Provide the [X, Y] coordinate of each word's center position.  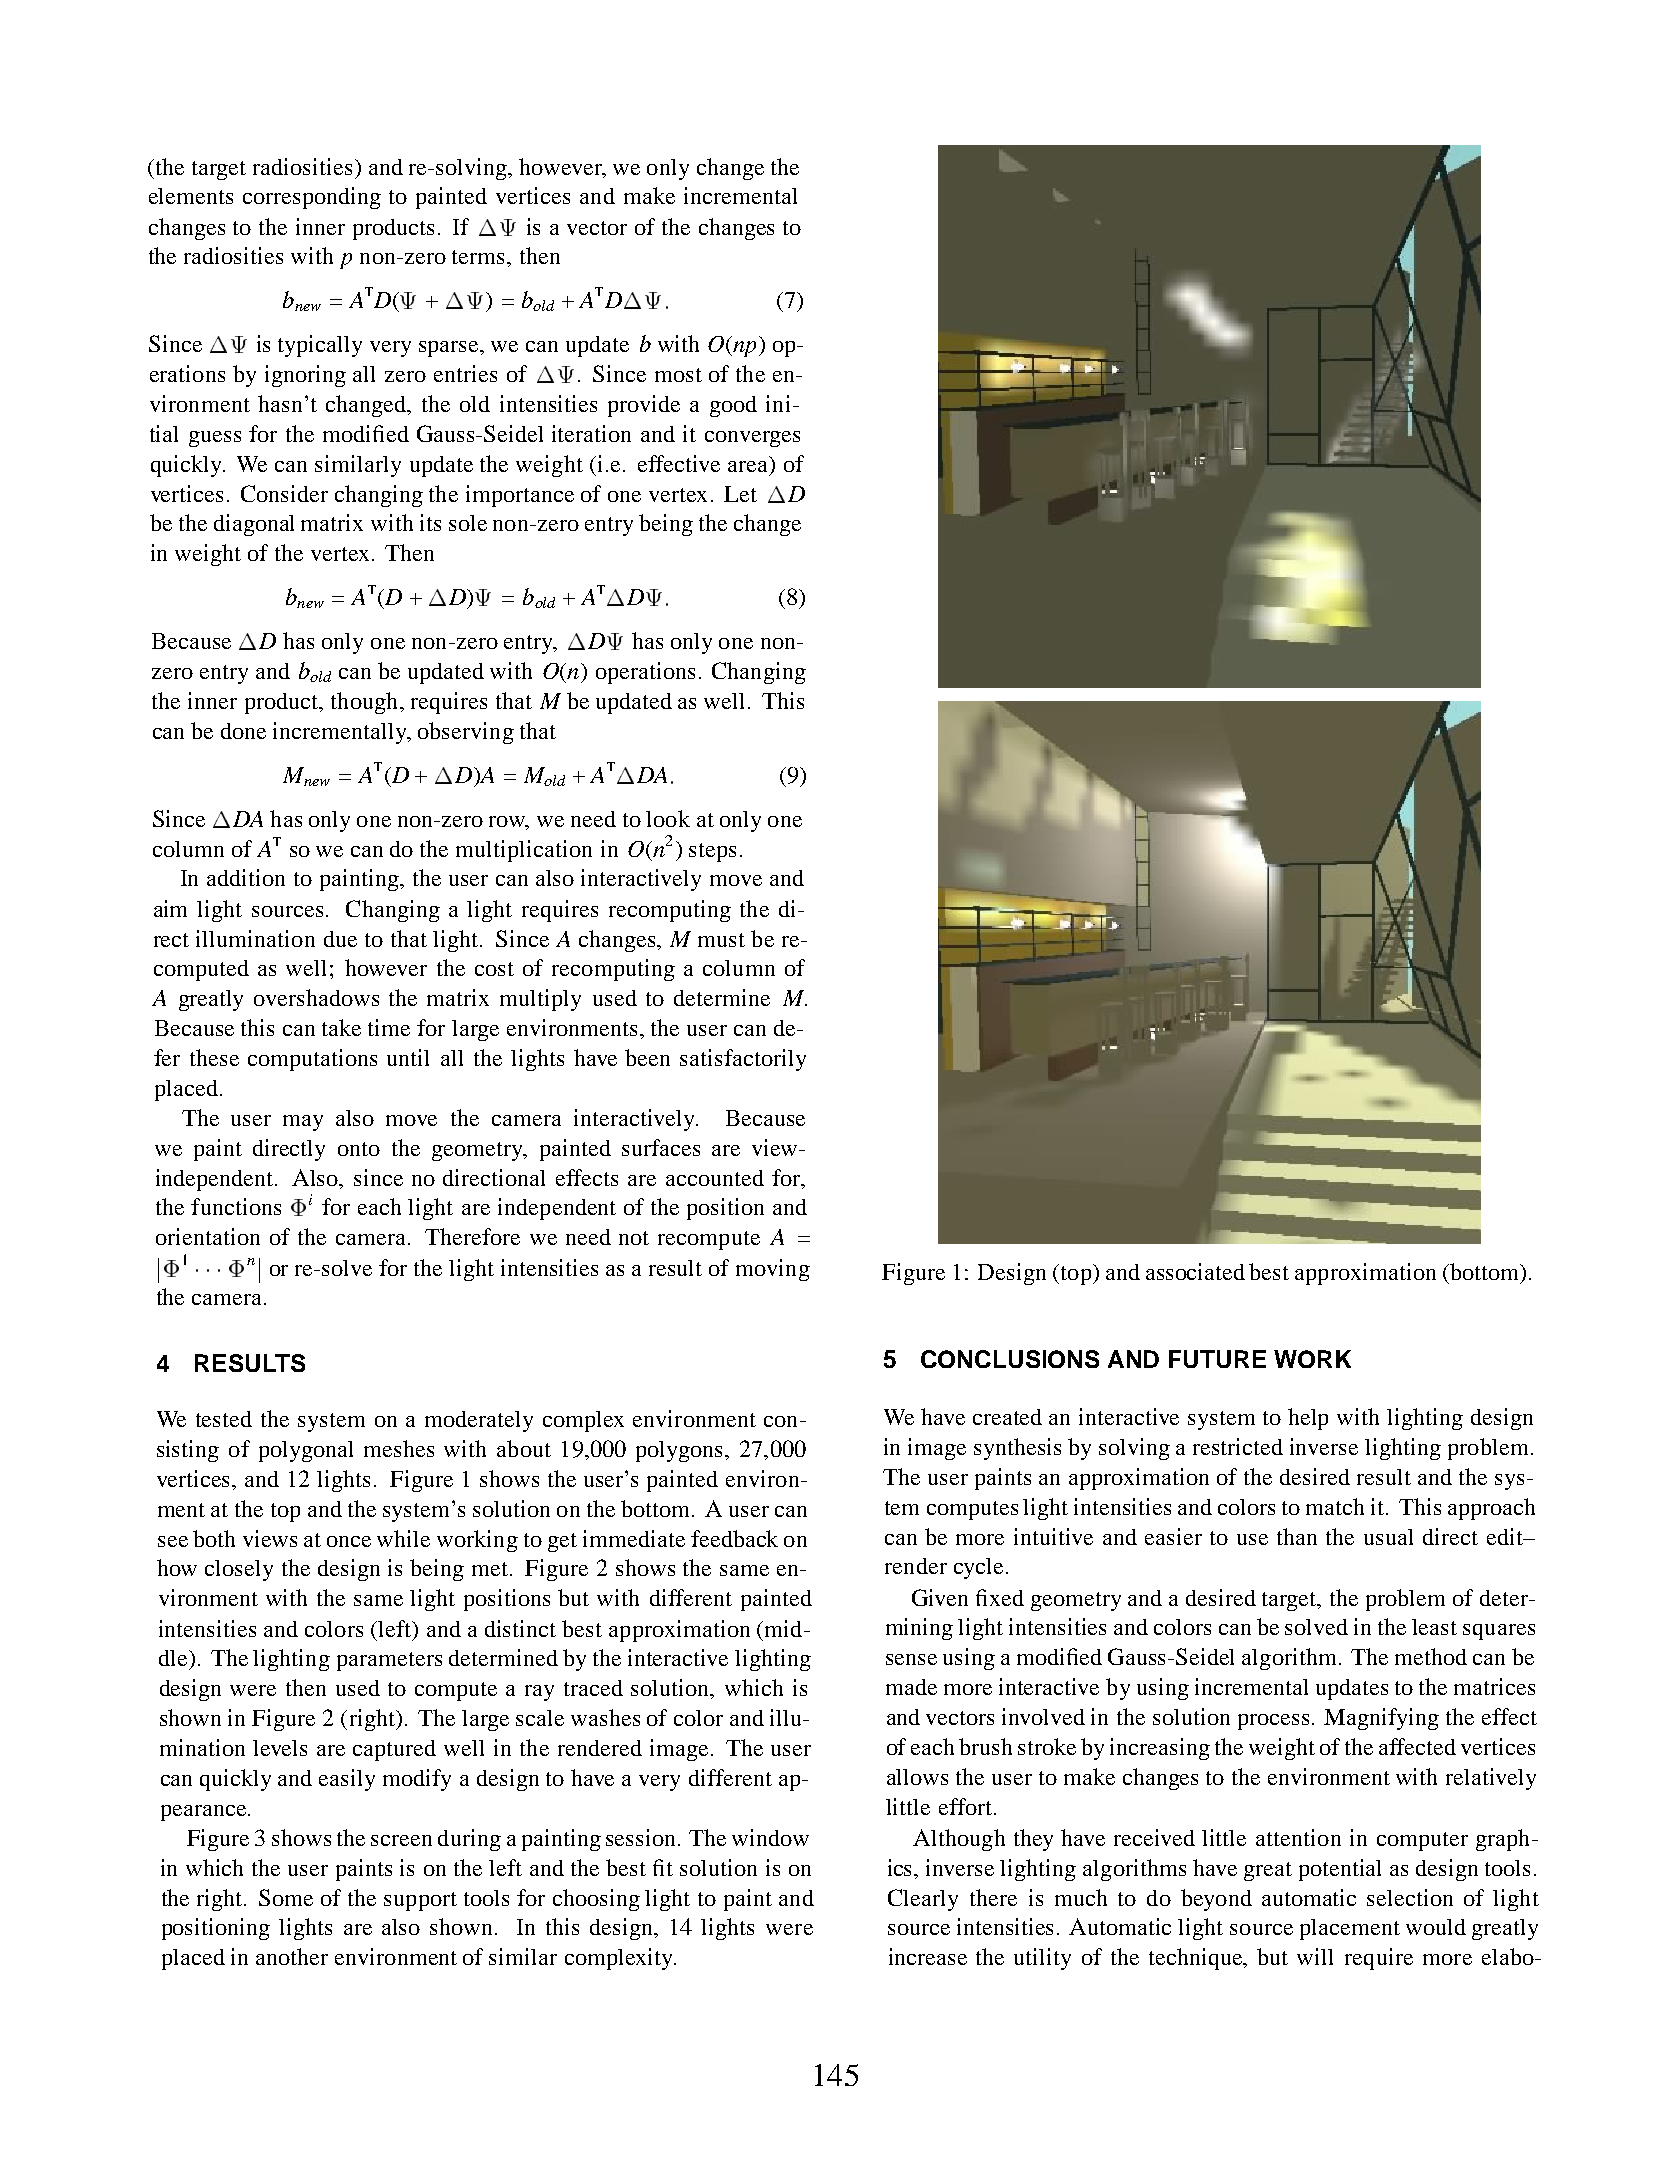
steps [712, 852]
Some [286, 1897]
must [721, 940]
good [733, 406]
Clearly [923, 1900]
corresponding [312, 198]
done [243, 731]
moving [773, 1270]
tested [224, 1419]
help [1308, 1419]
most [678, 375]
